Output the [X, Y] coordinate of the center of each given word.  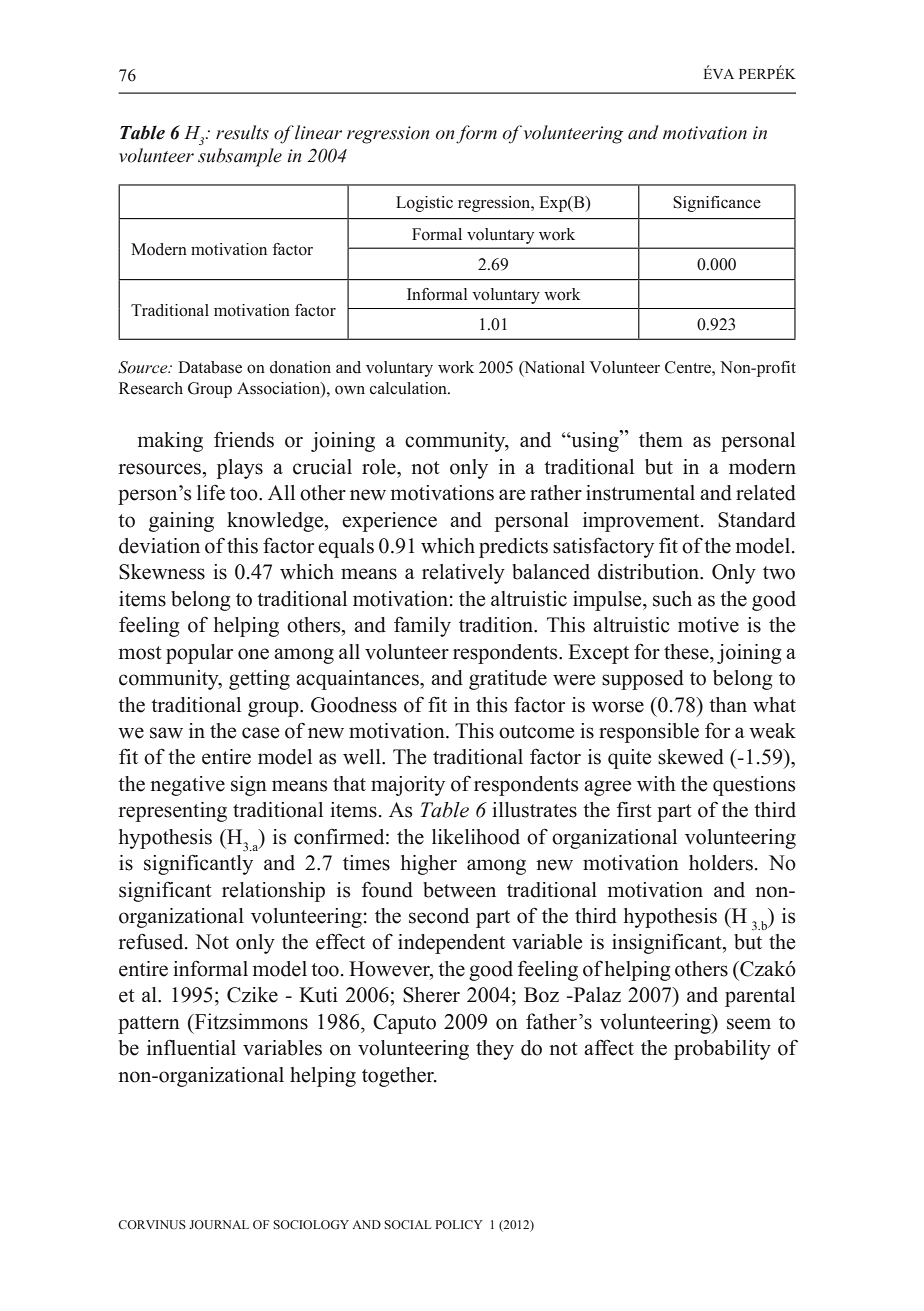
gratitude [508, 680]
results [242, 132]
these [687, 652]
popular [199, 654]
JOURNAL [219, 1224]
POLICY [459, 1224]
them [661, 440]
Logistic [424, 204]
